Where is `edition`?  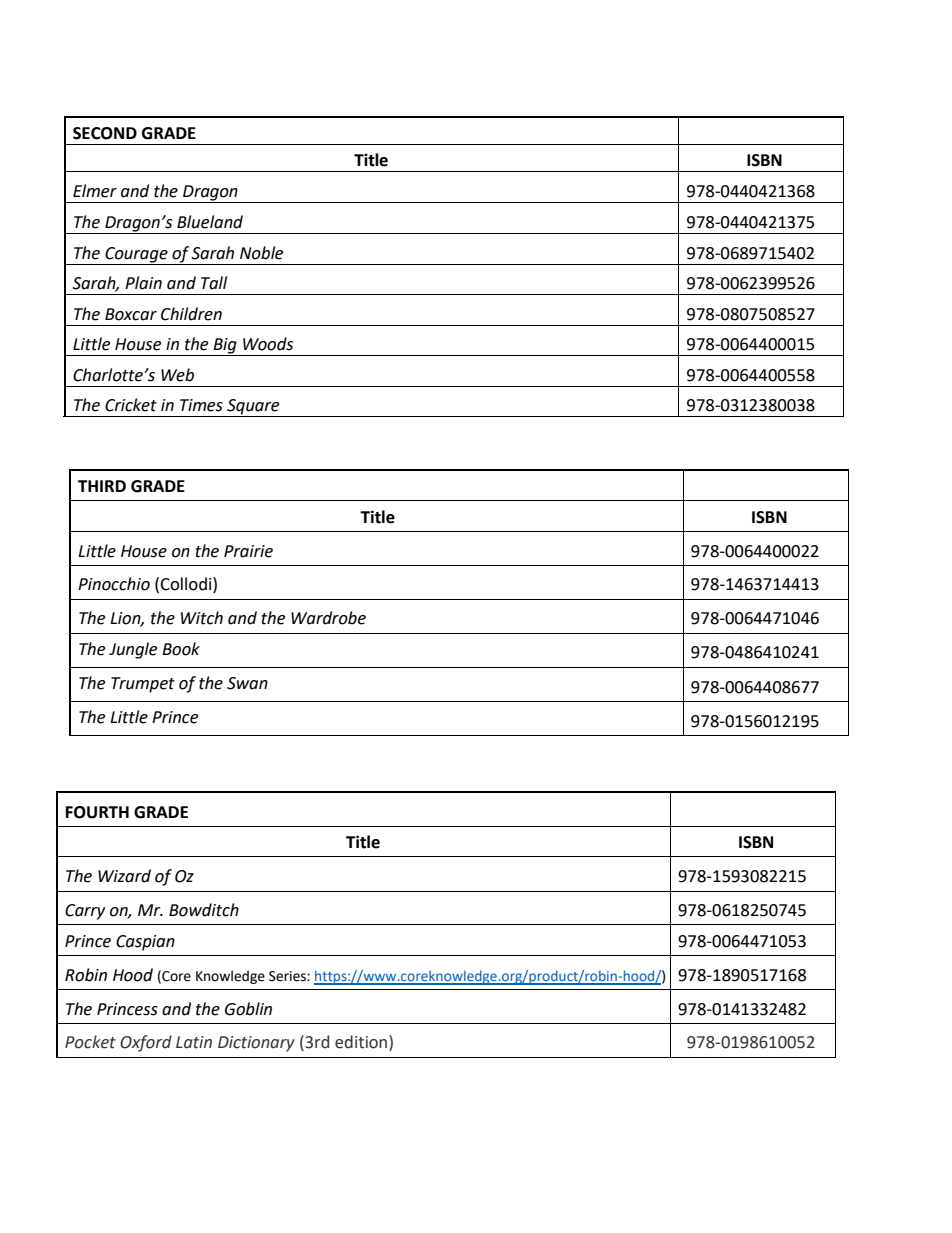 edition is located at coordinates (362, 1043).
